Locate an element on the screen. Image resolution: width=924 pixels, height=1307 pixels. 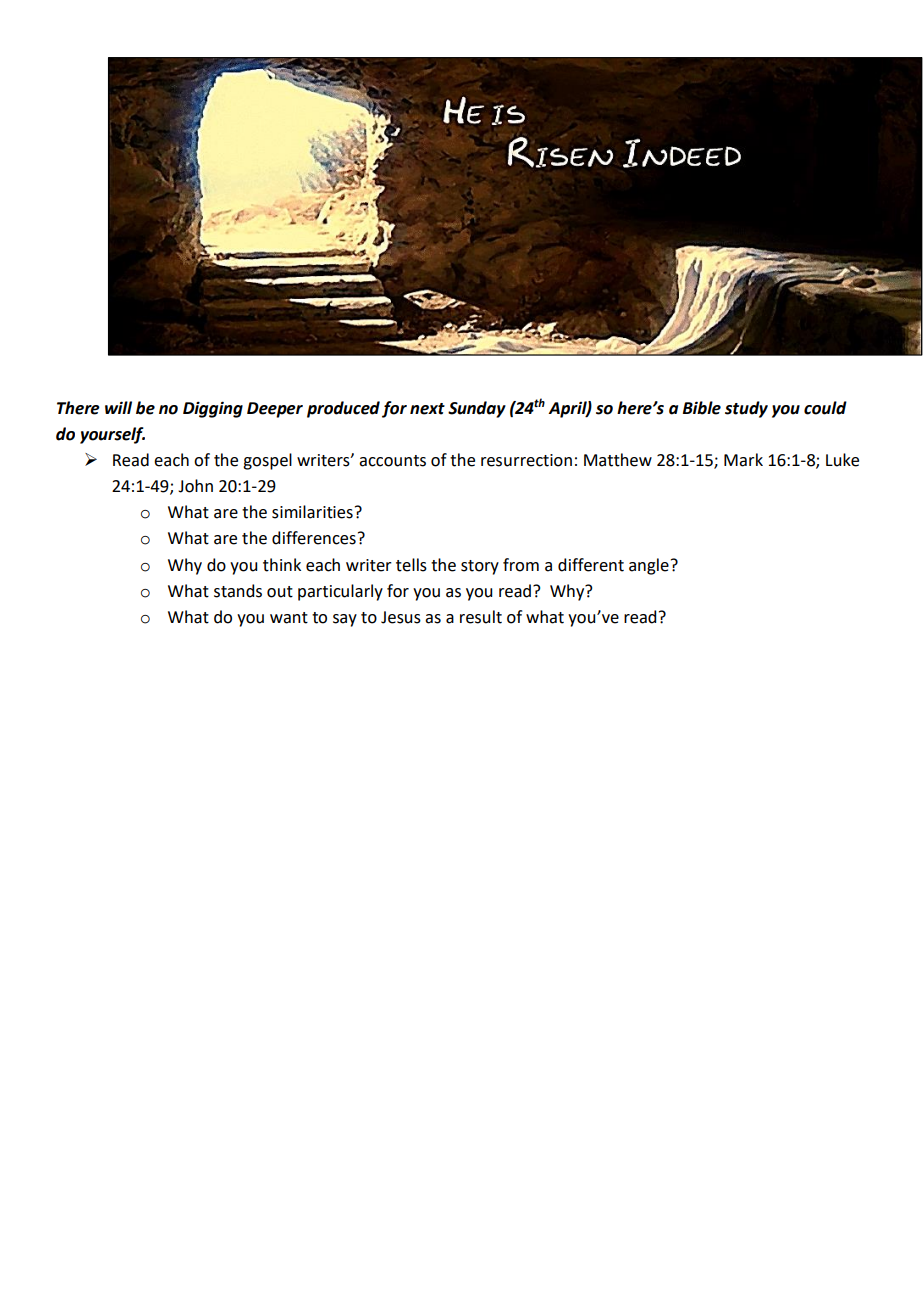
Sunday is located at coordinates (477, 409).
